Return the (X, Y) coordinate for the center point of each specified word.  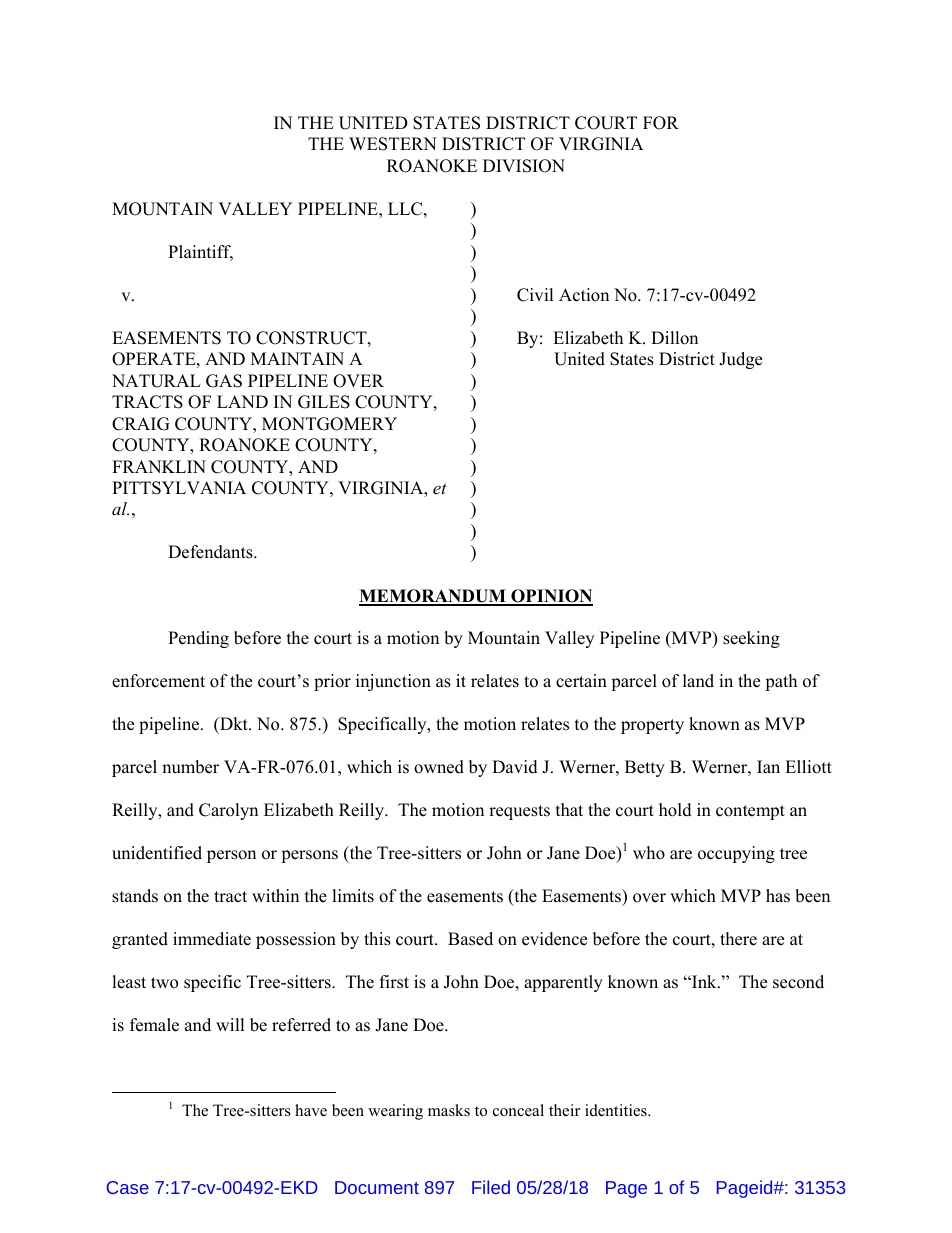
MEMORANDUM (433, 597)
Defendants (211, 552)
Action (584, 295)
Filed (491, 1187)
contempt (750, 812)
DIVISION (524, 166)
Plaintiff (200, 253)
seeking (751, 639)
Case (128, 1187)
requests (519, 812)
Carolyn (228, 811)
